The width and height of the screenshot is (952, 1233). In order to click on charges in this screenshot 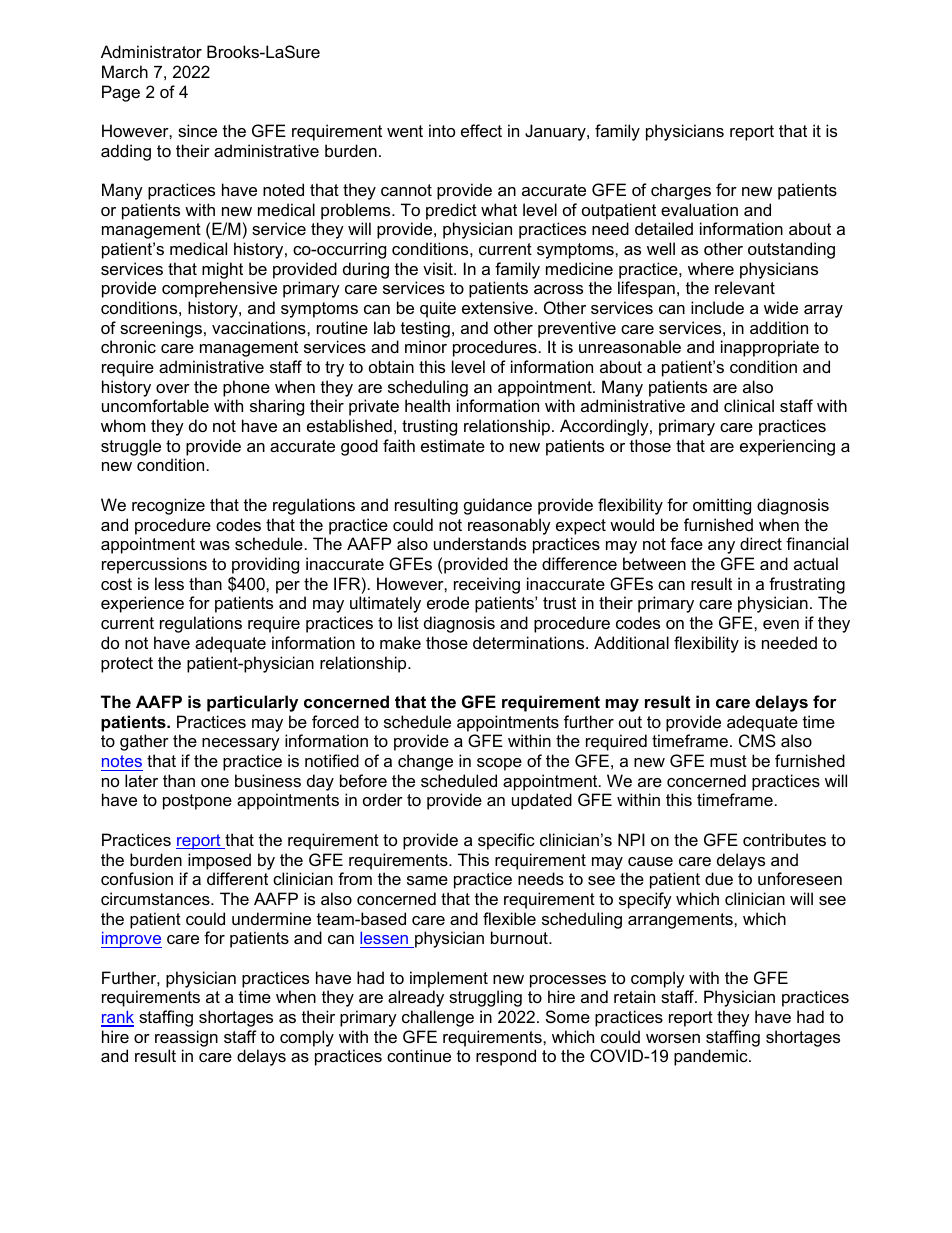, I will do `click(681, 191)`.
